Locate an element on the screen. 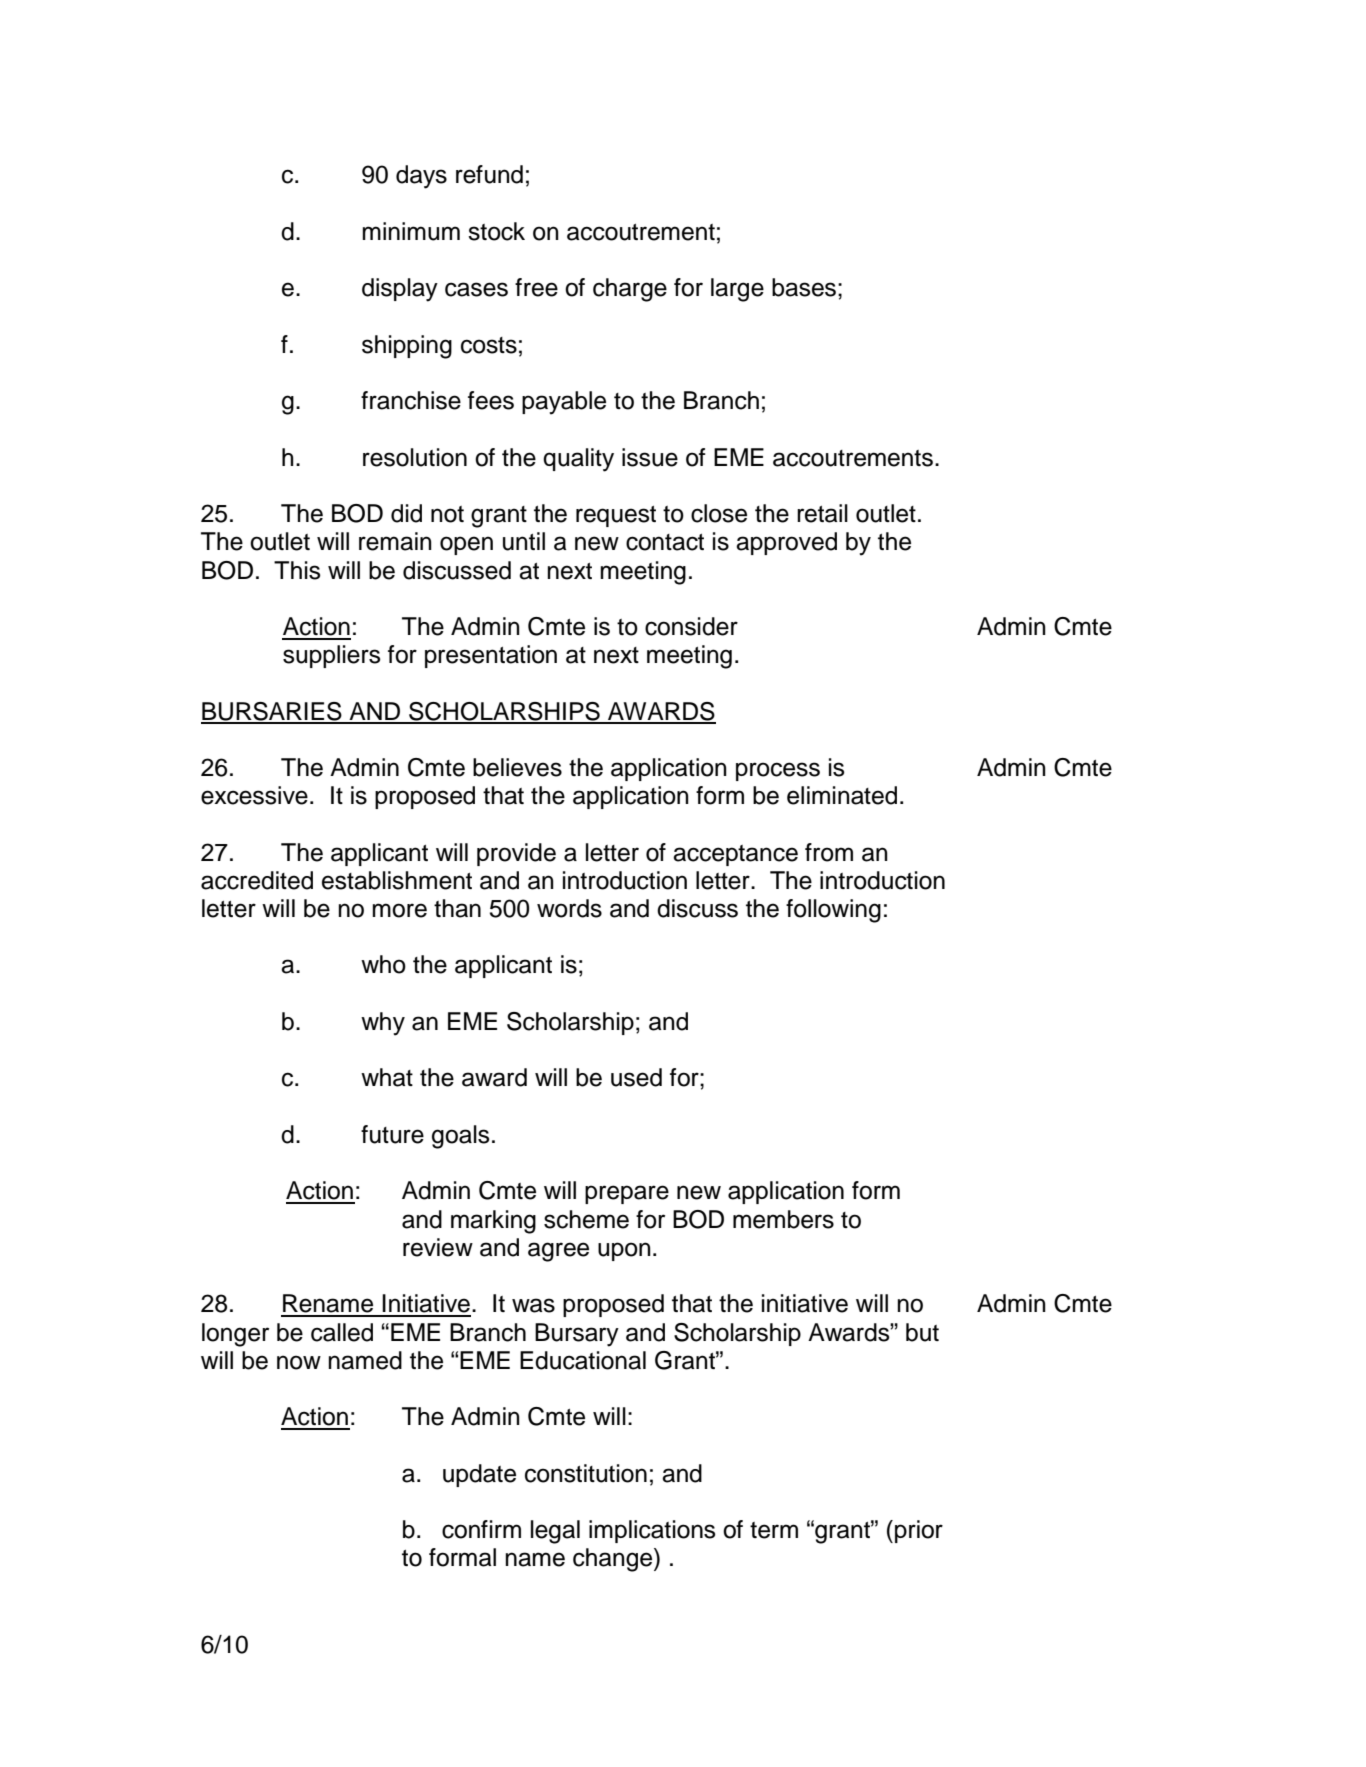  This is located at coordinates (297, 570).
